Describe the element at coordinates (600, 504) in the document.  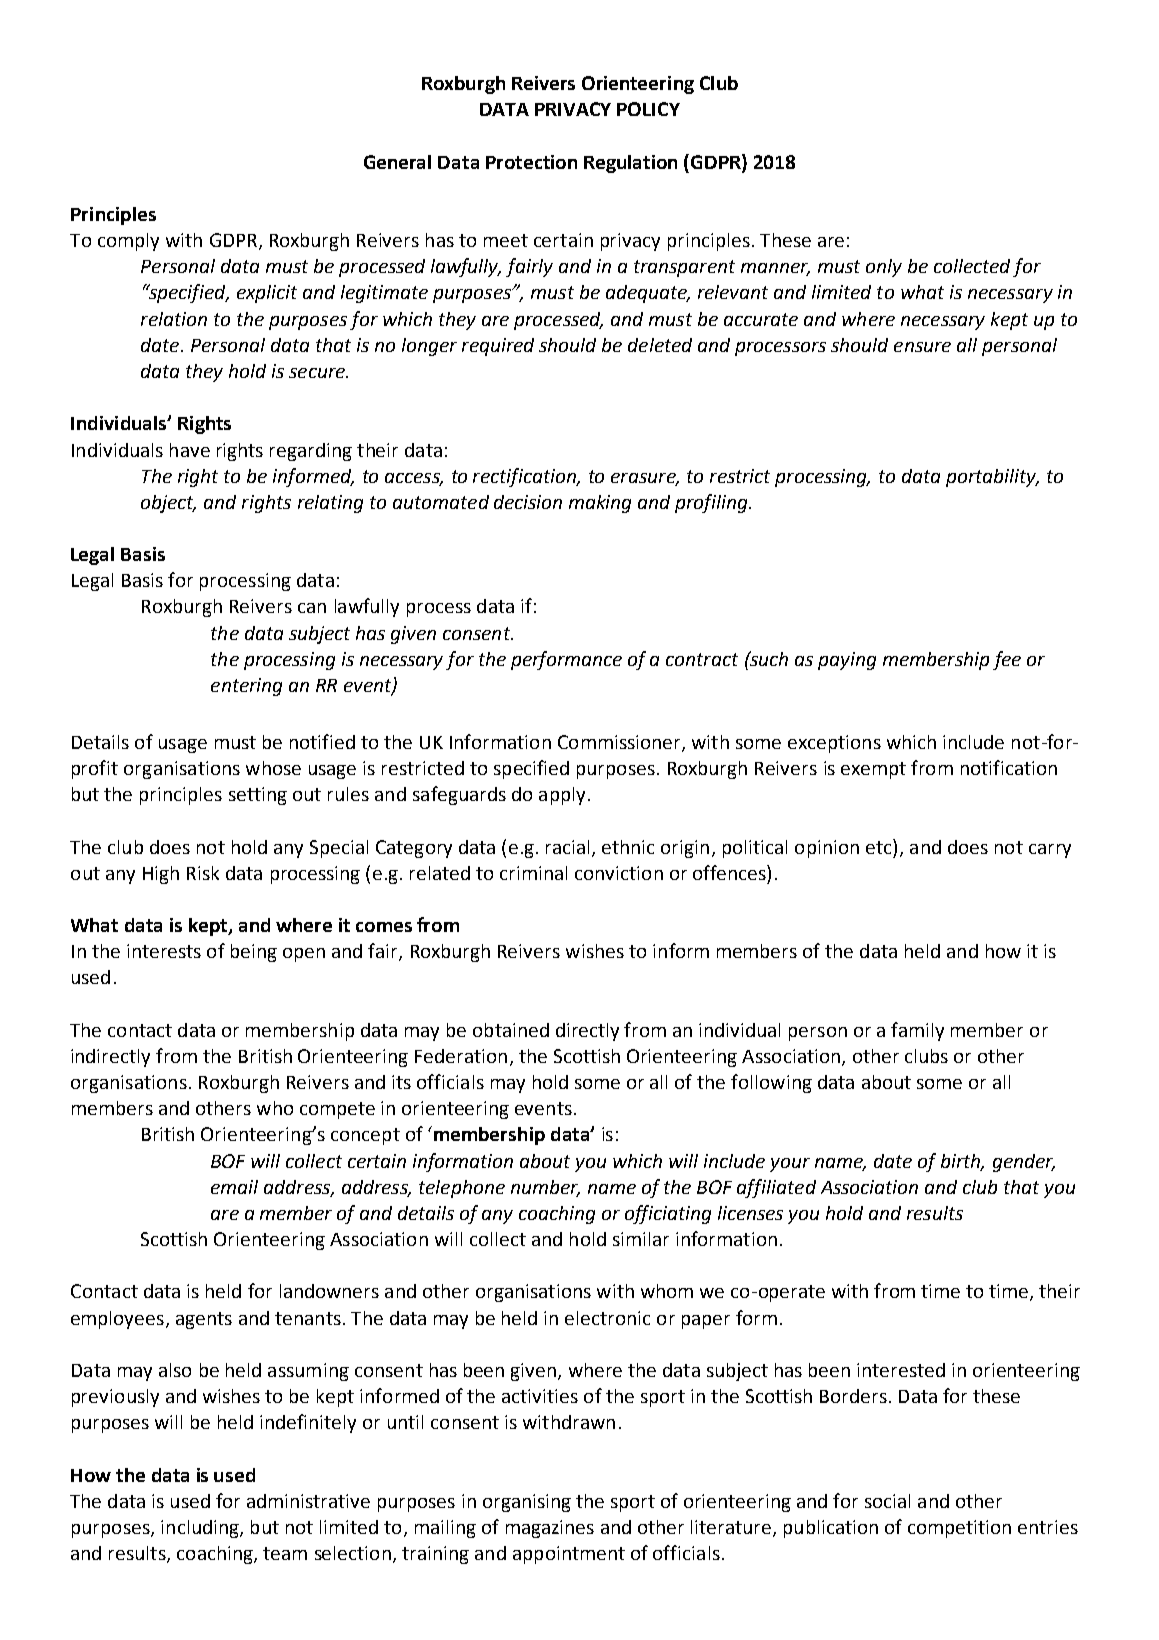
I see `making` at that location.
